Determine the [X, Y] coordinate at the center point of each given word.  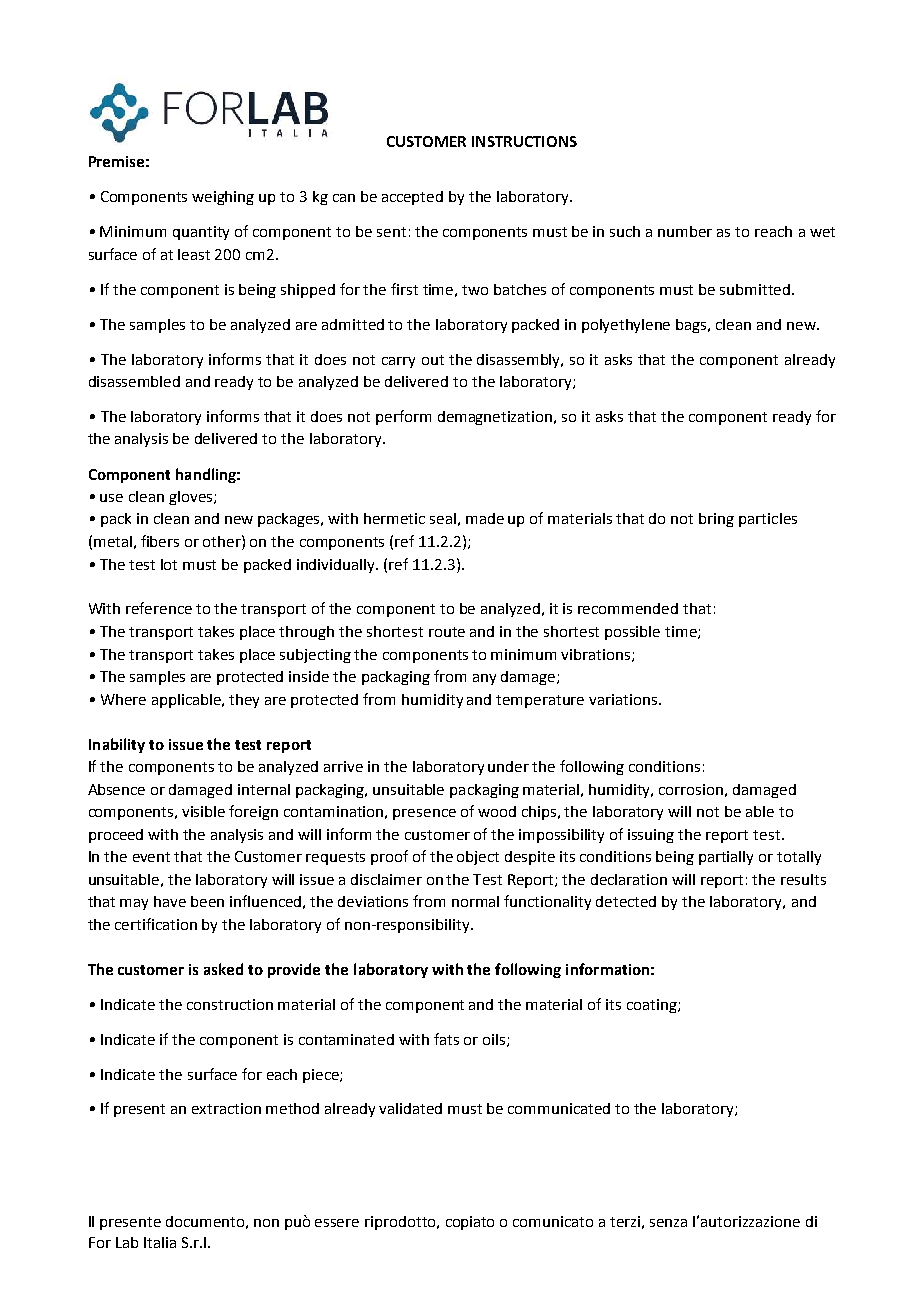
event [151, 857]
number [685, 231]
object [478, 858]
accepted [412, 198]
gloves [192, 498]
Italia [160, 1242]
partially [726, 858]
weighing [223, 198]
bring [716, 520]
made [485, 518]
